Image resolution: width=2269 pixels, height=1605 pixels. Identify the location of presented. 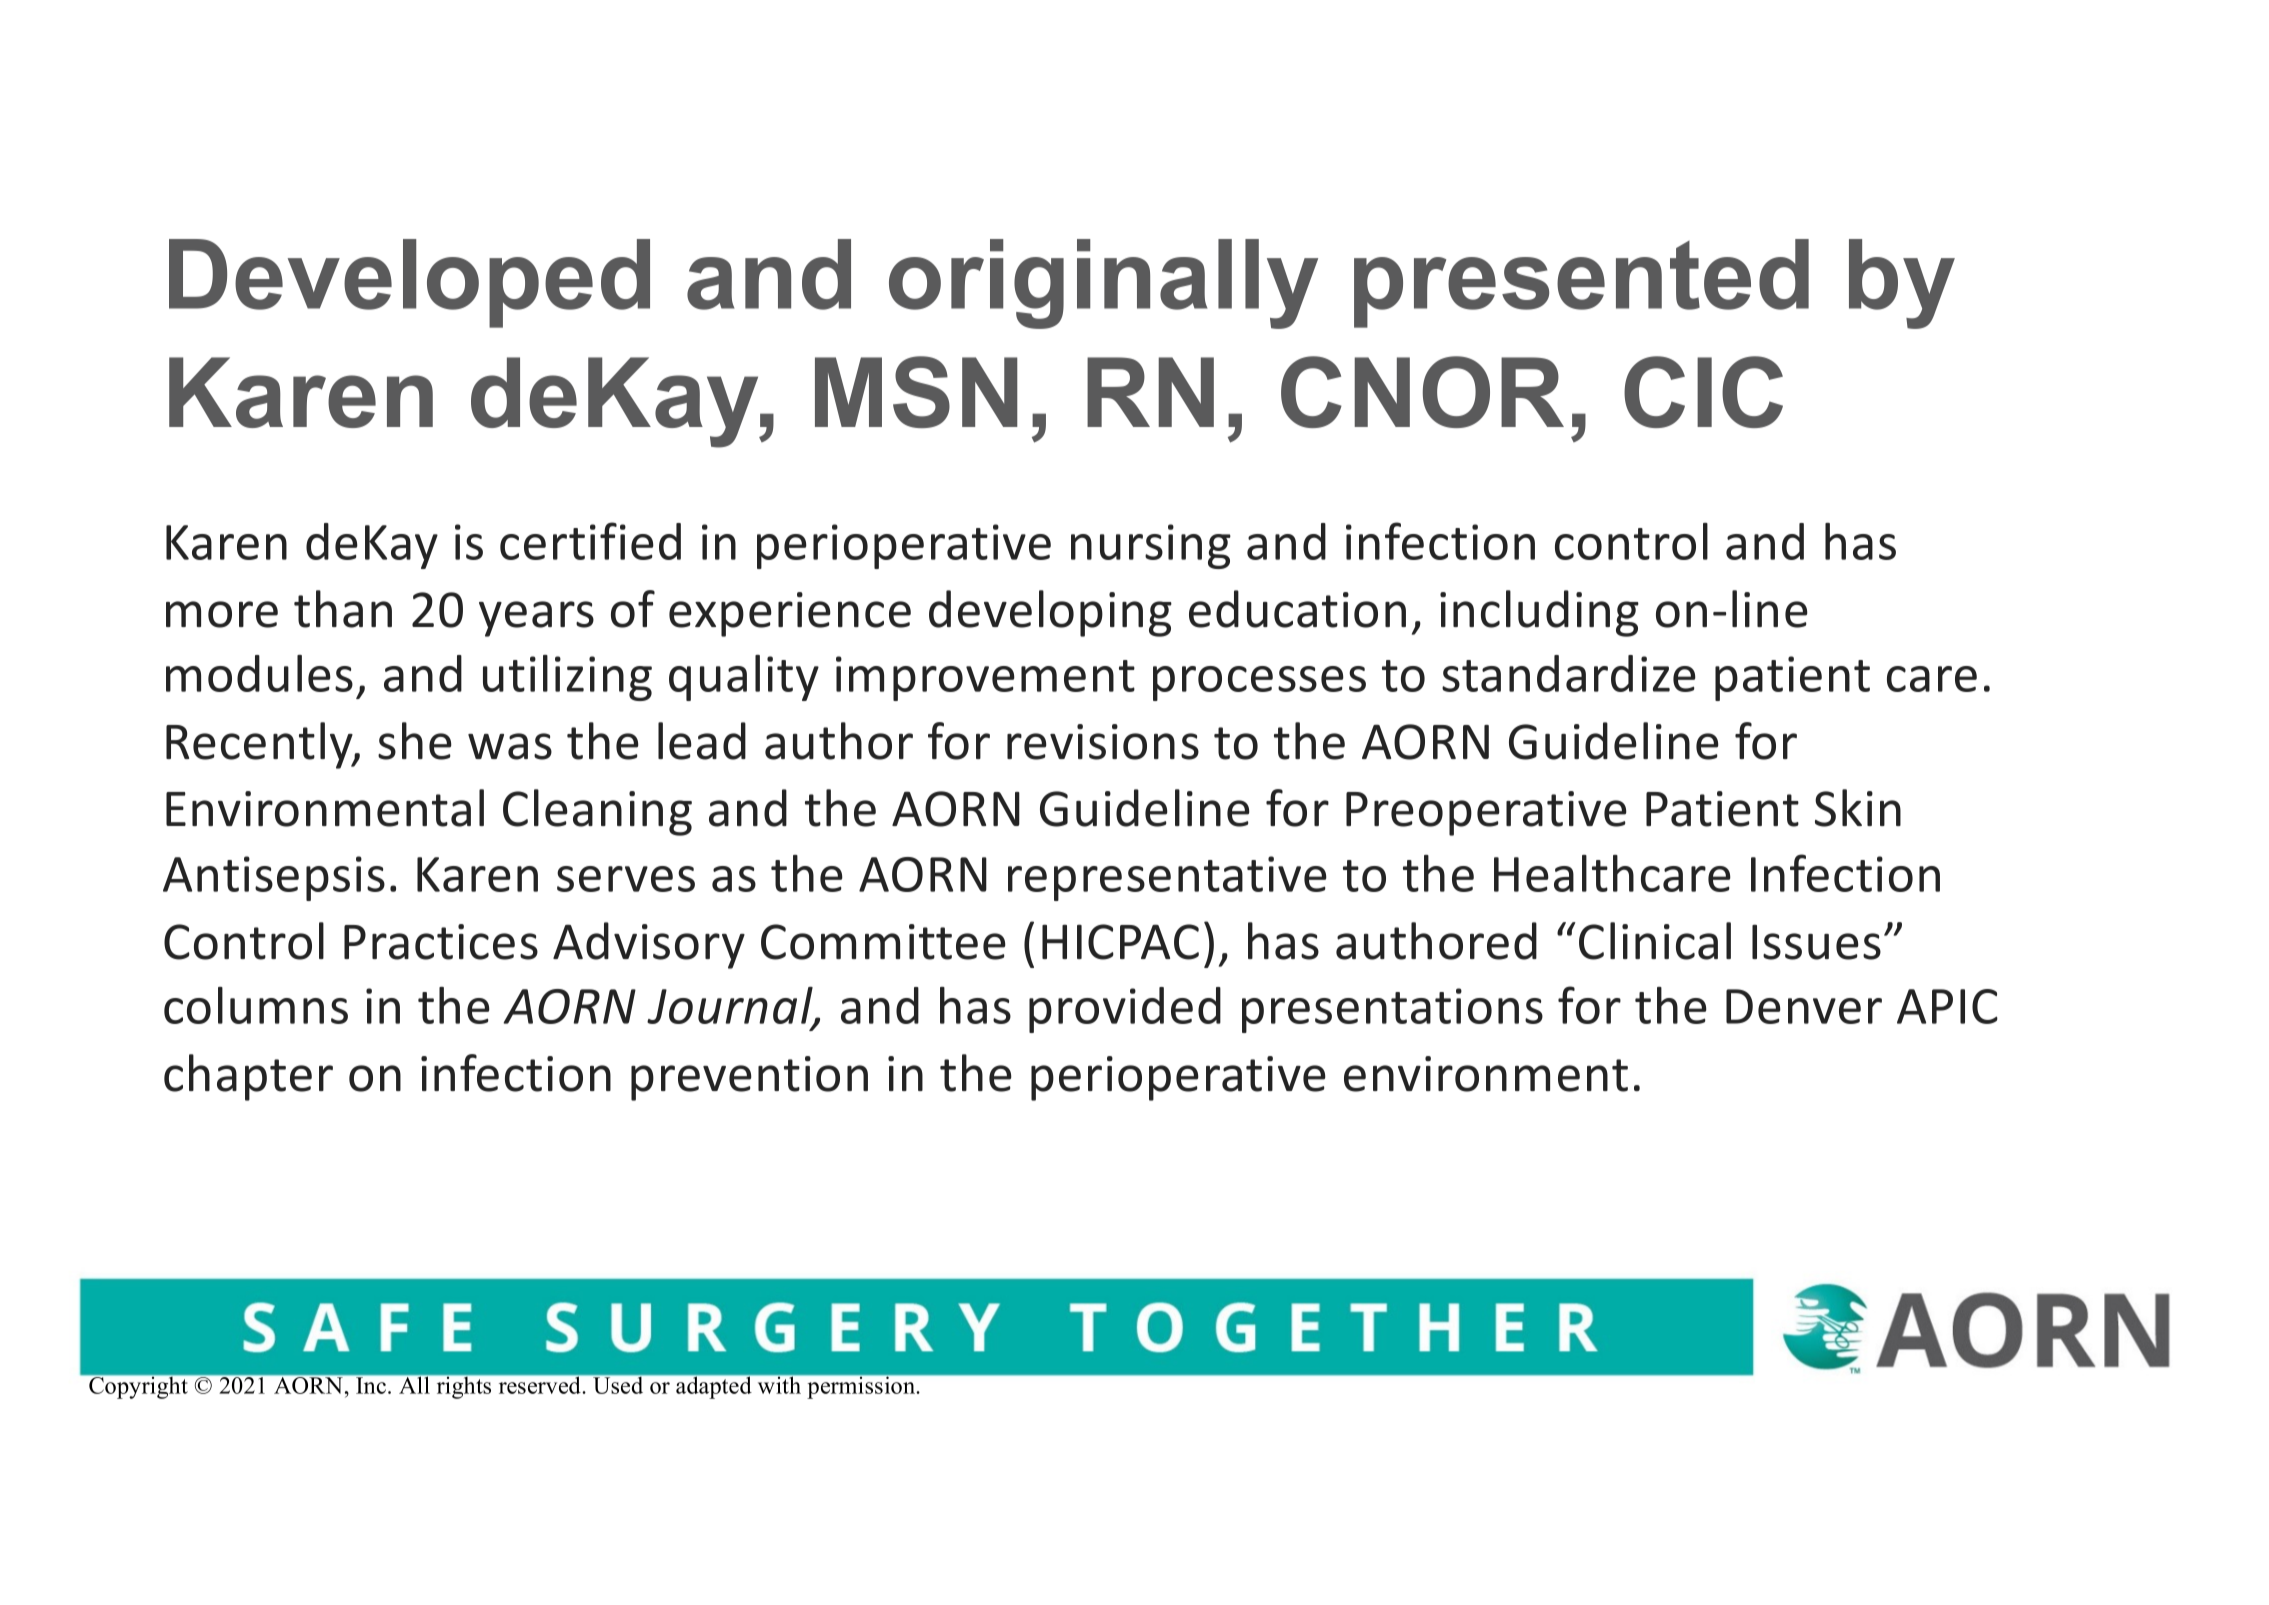
(1581, 283).
